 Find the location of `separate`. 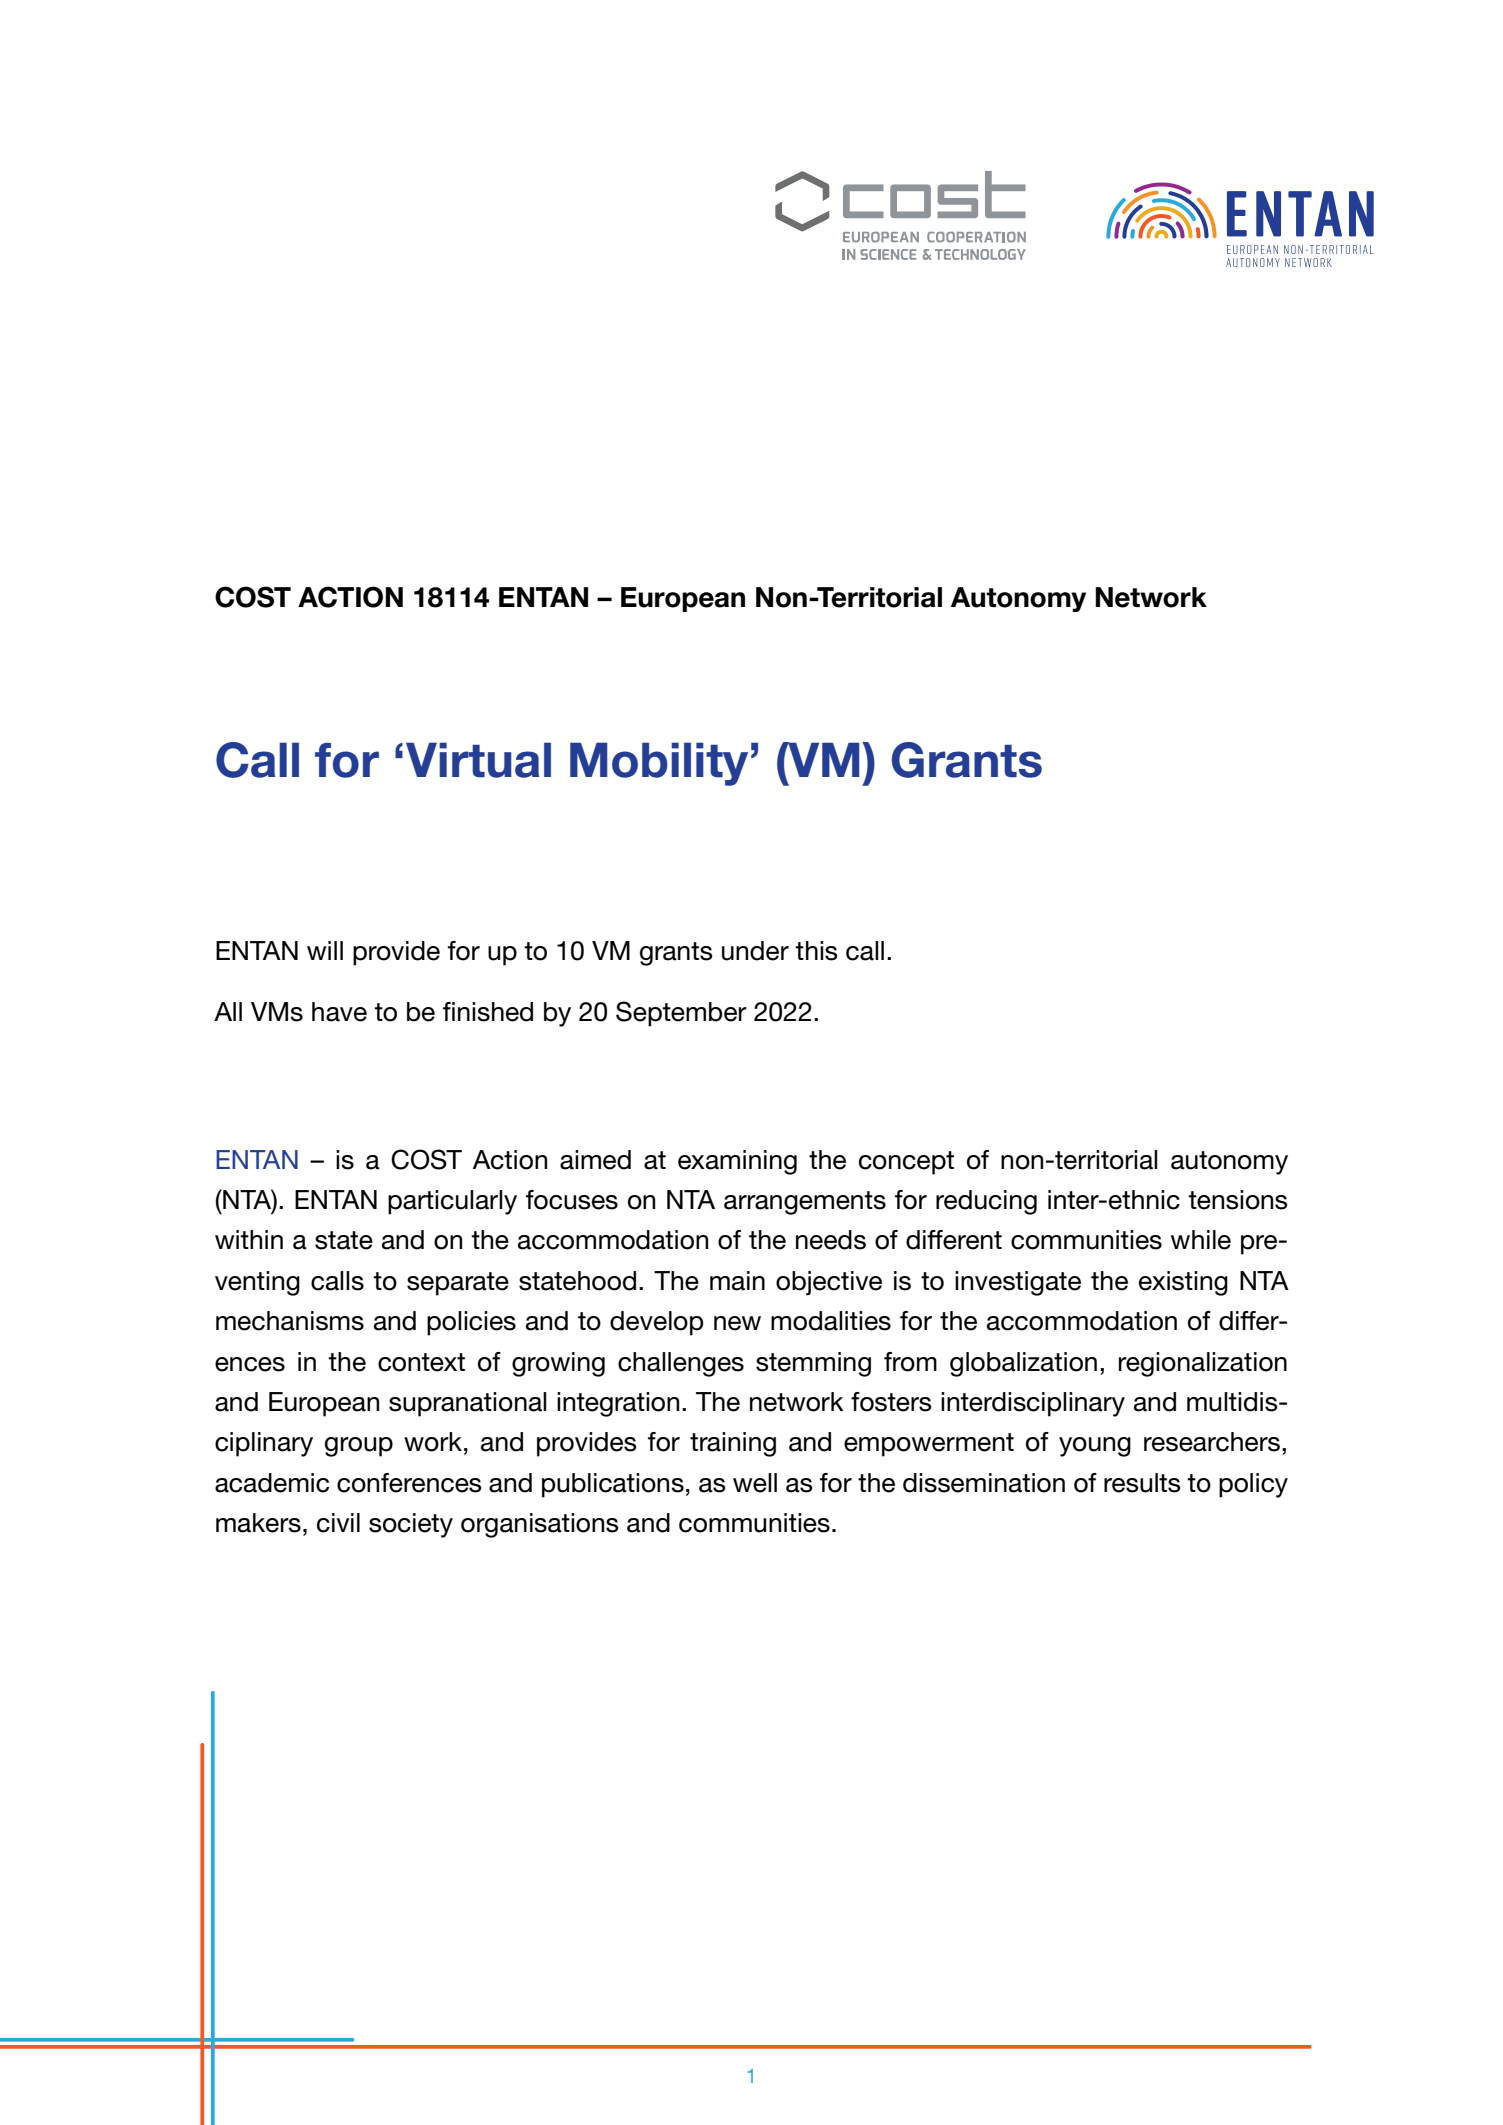

separate is located at coordinates (458, 1284).
